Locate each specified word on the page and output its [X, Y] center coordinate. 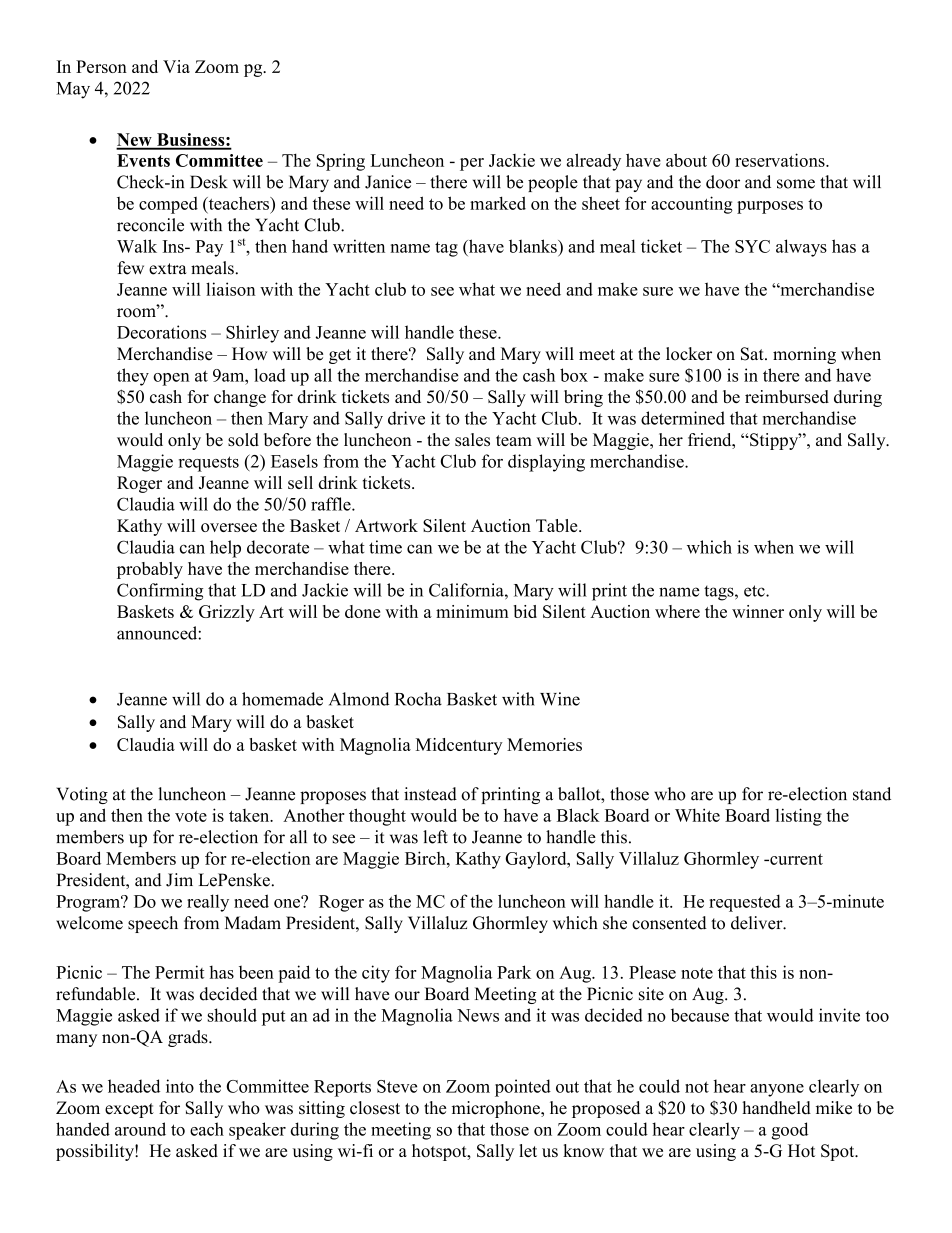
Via [176, 66]
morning [804, 355]
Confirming [160, 592]
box [574, 375]
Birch [426, 858]
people [553, 183]
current [795, 859]
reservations [781, 160]
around [140, 1129]
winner [758, 611]
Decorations [161, 332]
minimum [472, 611]
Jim [179, 880]
